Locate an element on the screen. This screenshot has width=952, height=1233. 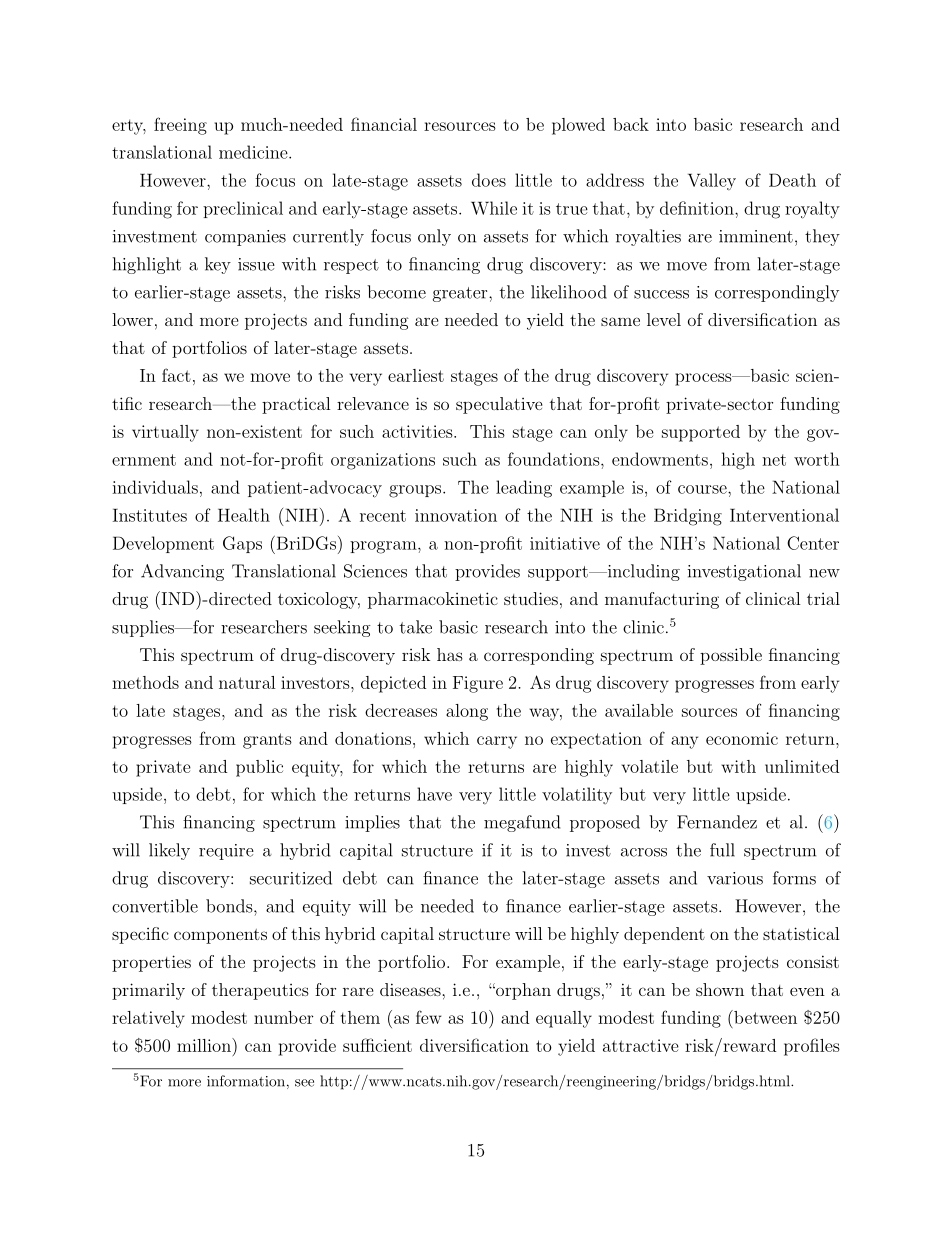
public is located at coordinates (259, 768).
